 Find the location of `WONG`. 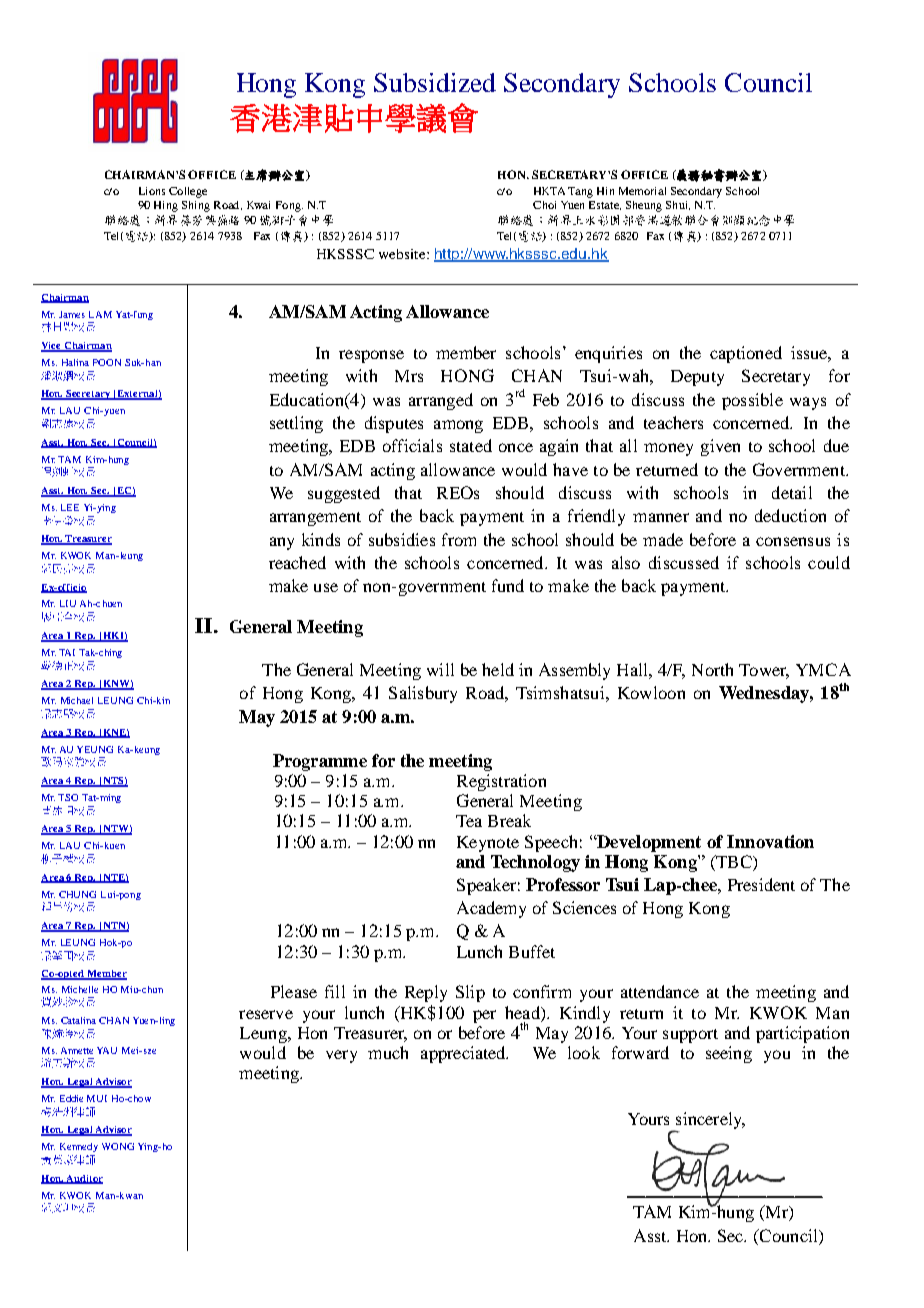

WONG is located at coordinates (118, 1146).
